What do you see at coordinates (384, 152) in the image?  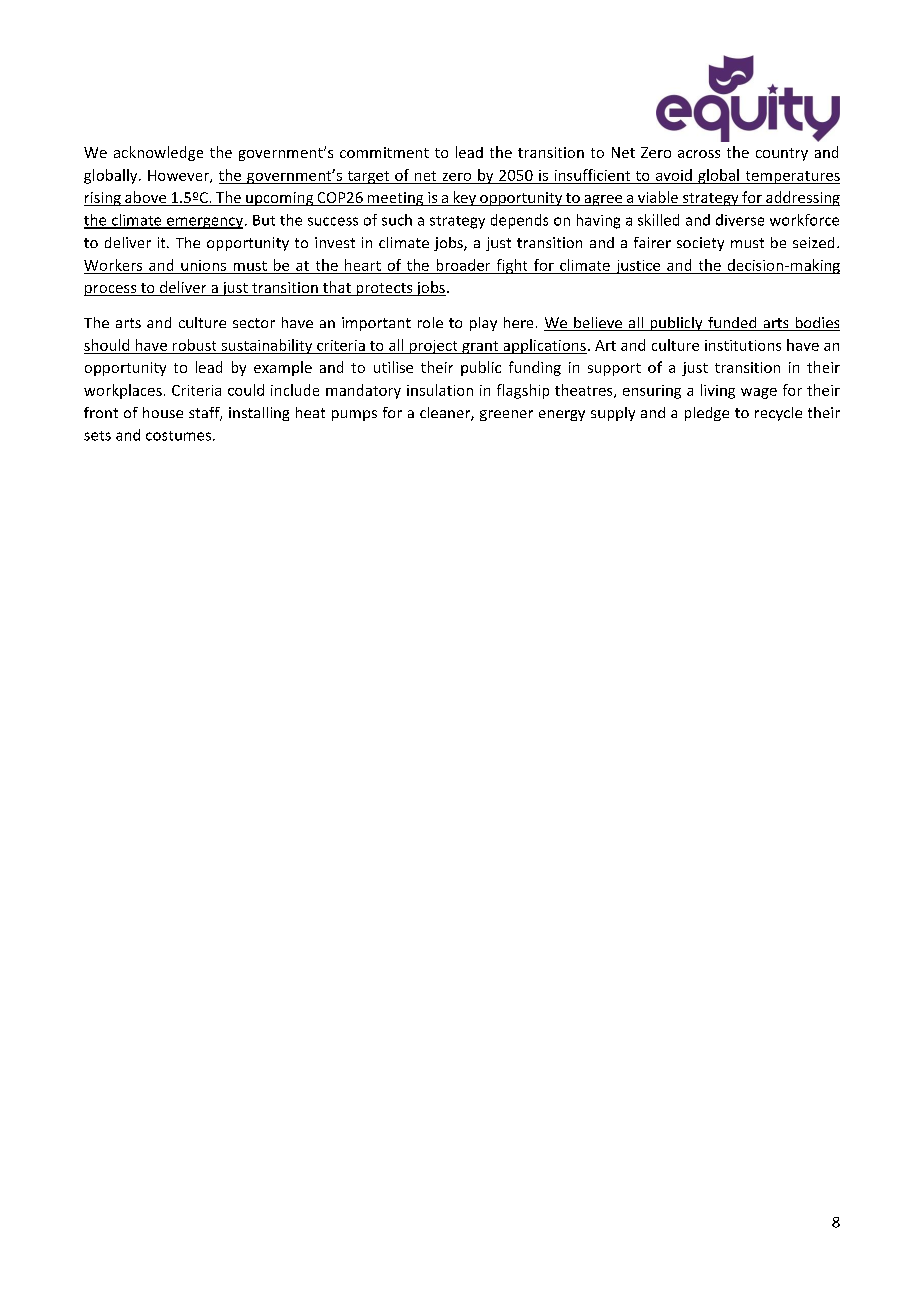 I see `commitment` at bounding box center [384, 152].
